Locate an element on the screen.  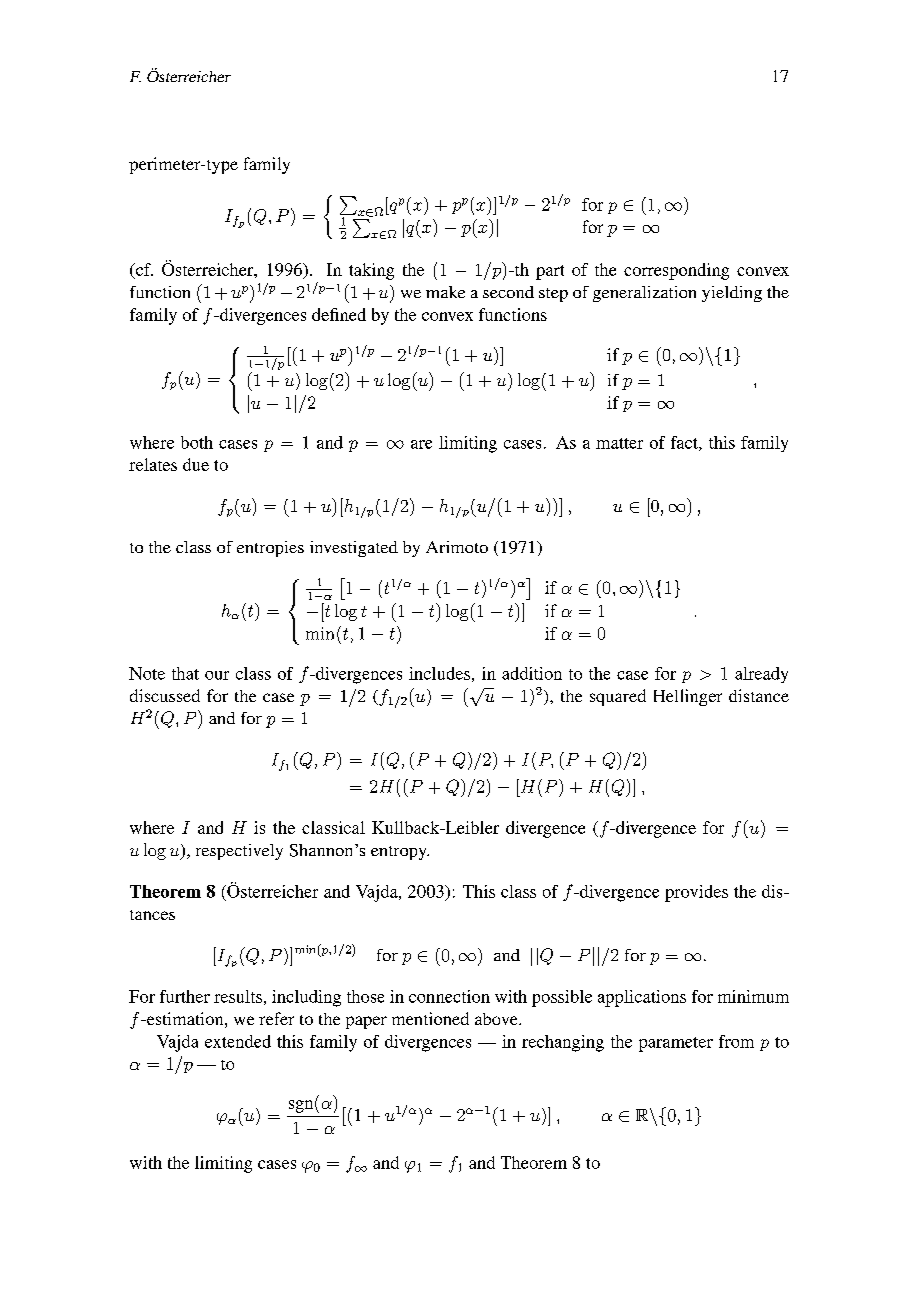
extended is located at coordinates (238, 1041).
